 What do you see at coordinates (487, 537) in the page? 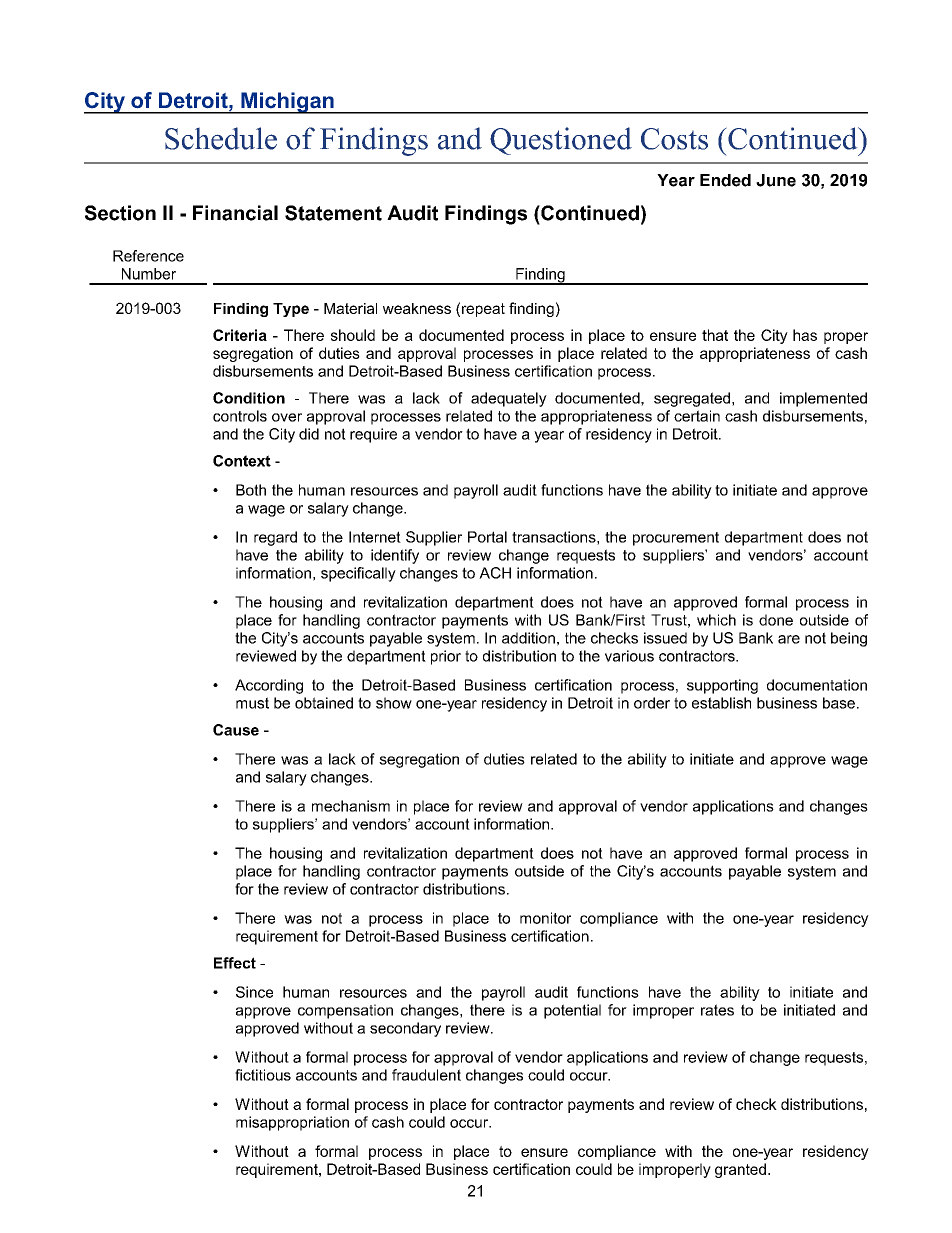
I see `Portal` at bounding box center [487, 537].
